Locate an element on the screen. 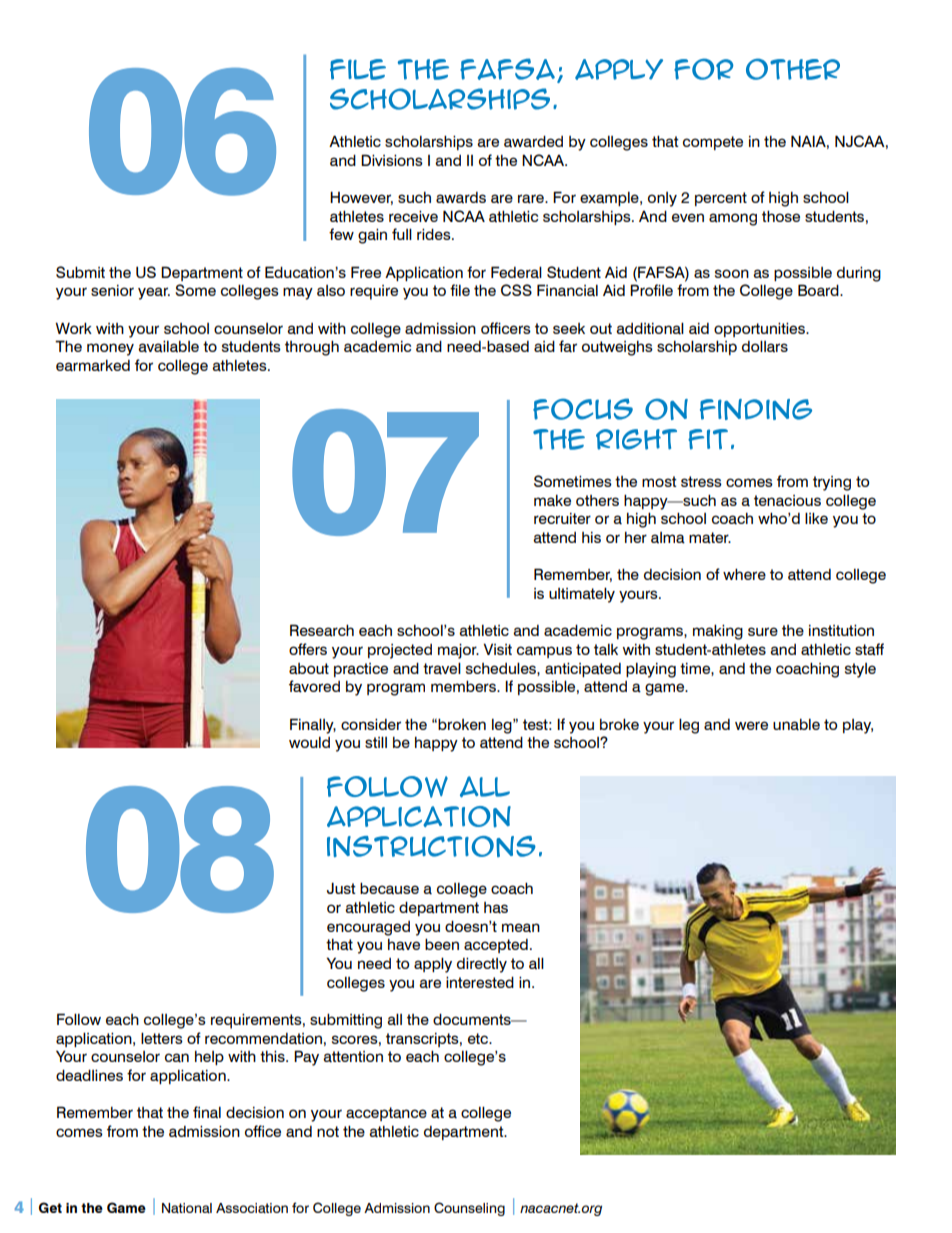 Image resolution: width=952 pixels, height=1233 pixels. etc is located at coordinates (479, 1038).
